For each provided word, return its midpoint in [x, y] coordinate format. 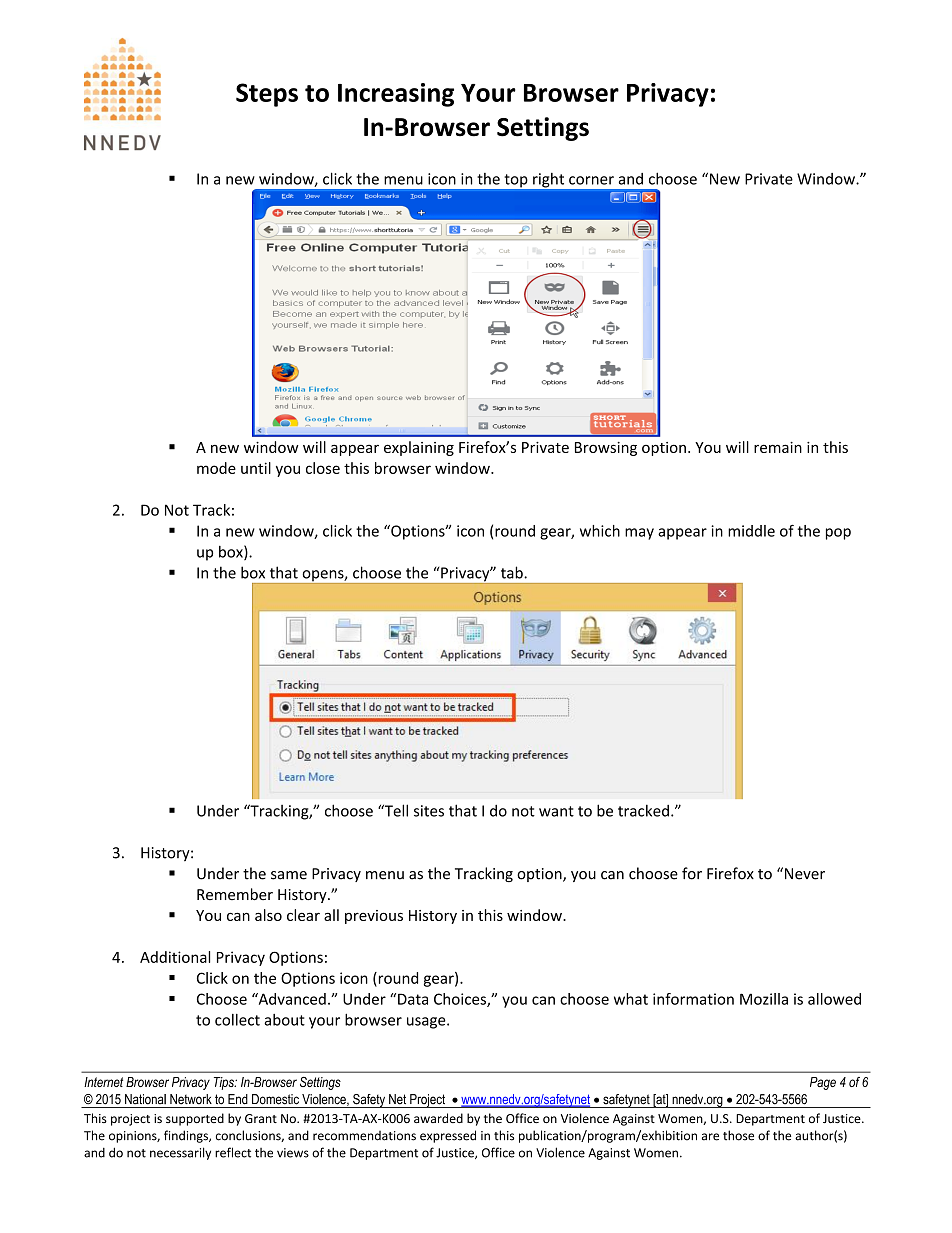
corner [591, 180]
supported [195, 1119]
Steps [267, 95]
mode [216, 468]
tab [513, 572]
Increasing [396, 95]
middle [751, 531]
